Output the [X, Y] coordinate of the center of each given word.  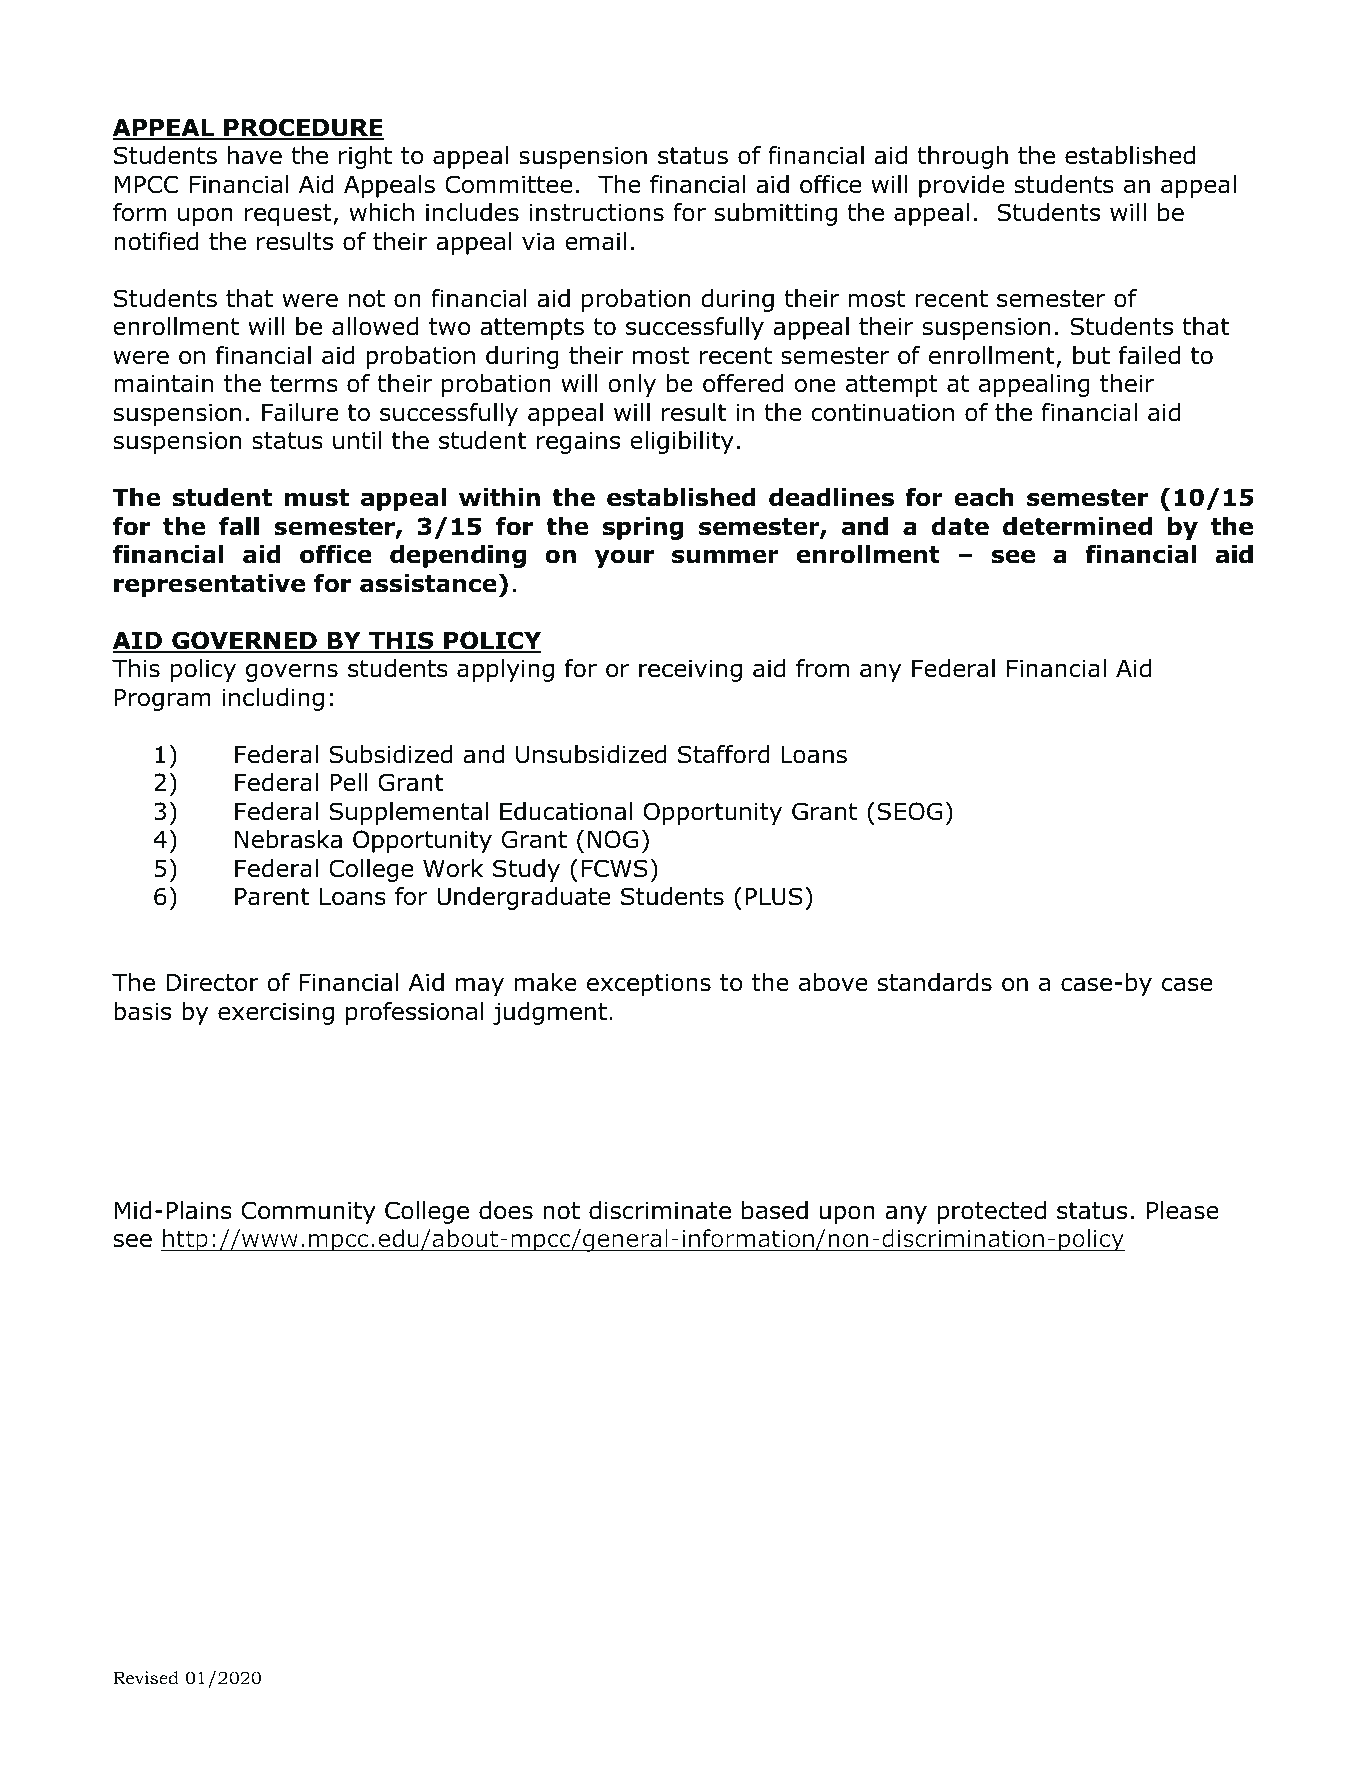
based [775, 1210]
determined [1077, 526]
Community [309, 1212]
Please [1183, 1210]
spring [643, 528]
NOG [613, 839]
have [255, 155]
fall [239, 526]
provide [961, 186]
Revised [146, 1678]
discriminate [660, 1210]
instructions [597, 212]
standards [934, 982]
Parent [272, 897]
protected [992, 1212]
